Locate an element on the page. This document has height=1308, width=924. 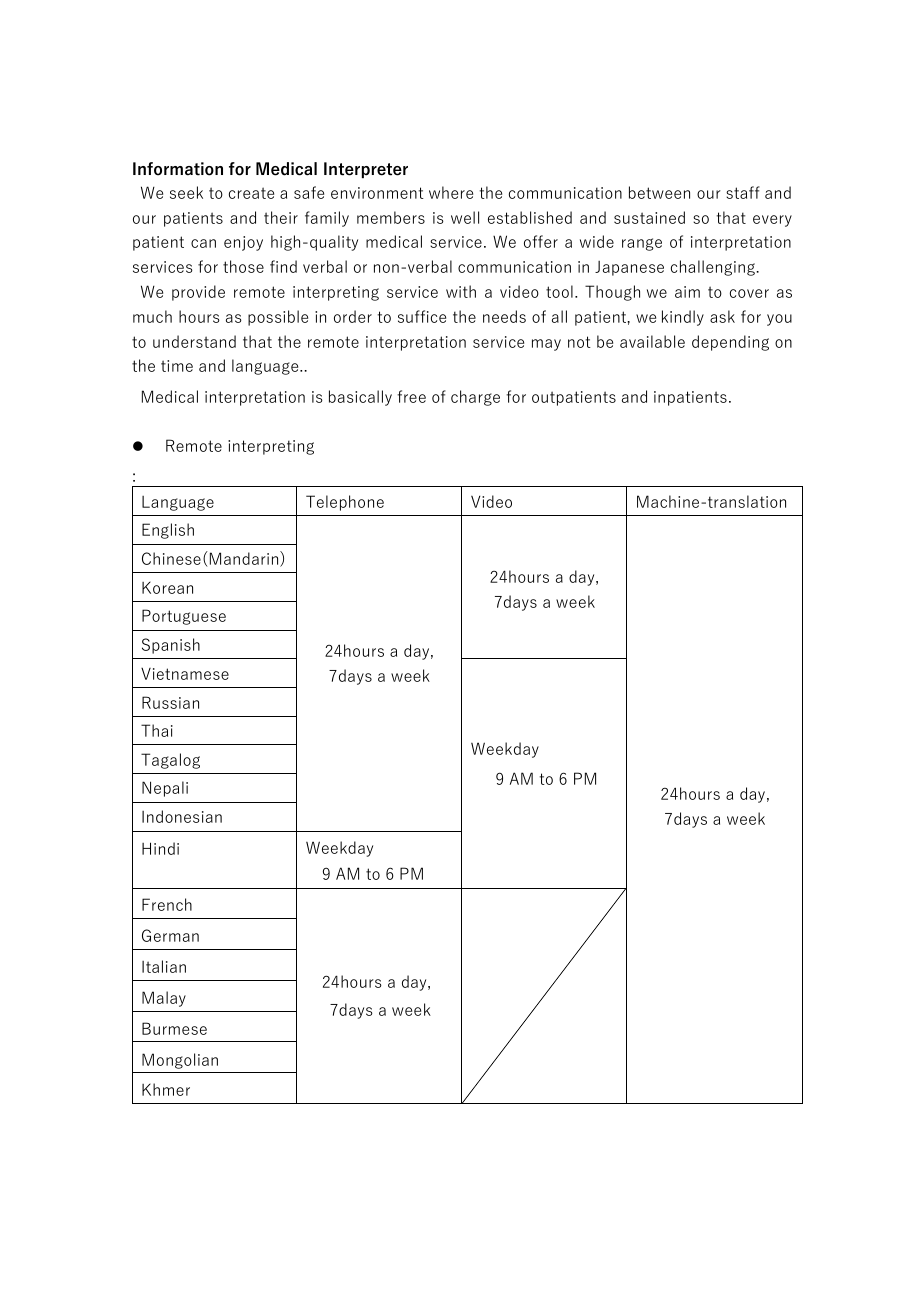
Portuguese is located at coordinates (184, 617).
